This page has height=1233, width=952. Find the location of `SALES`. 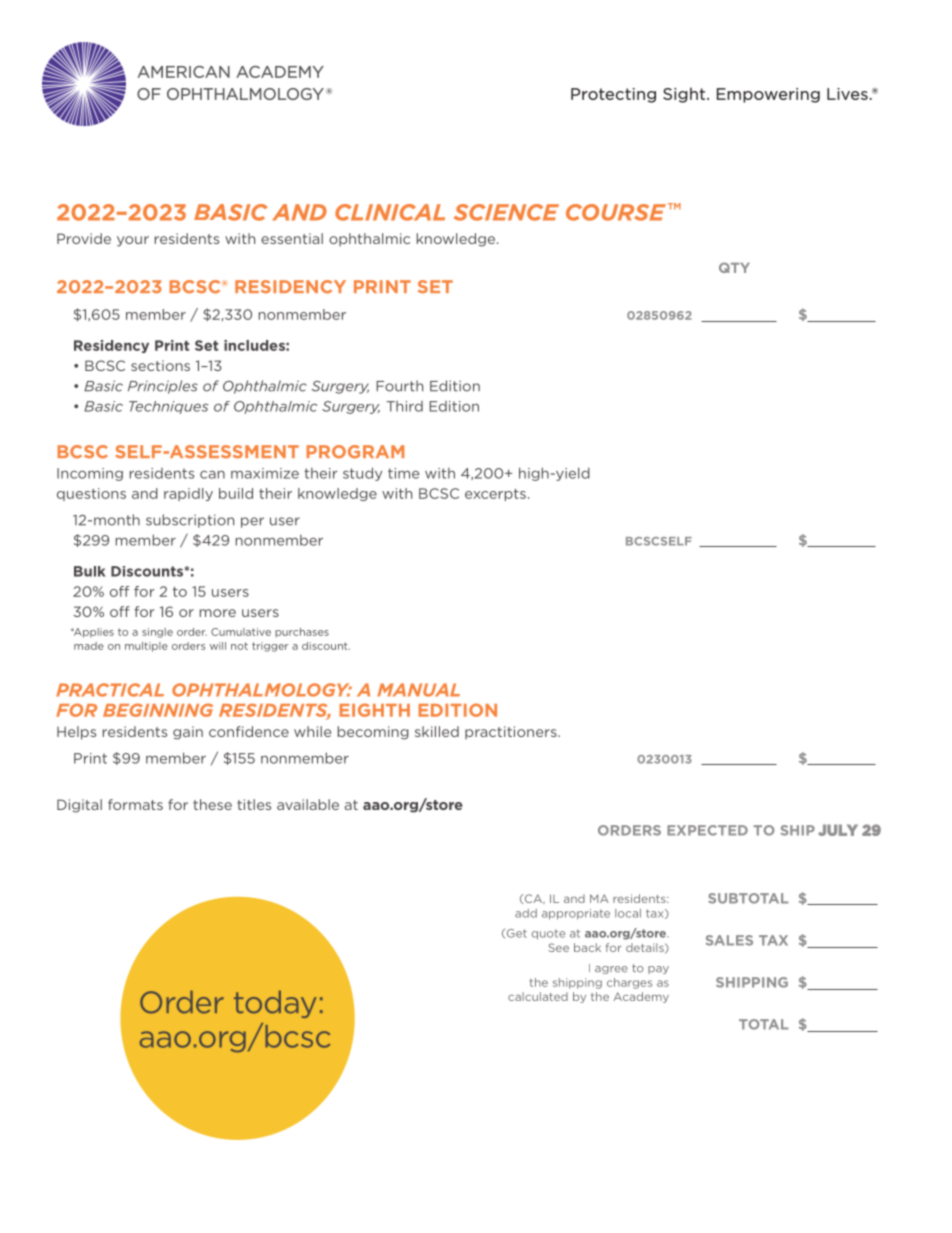

SALES is located at coordinates (729, 940).
